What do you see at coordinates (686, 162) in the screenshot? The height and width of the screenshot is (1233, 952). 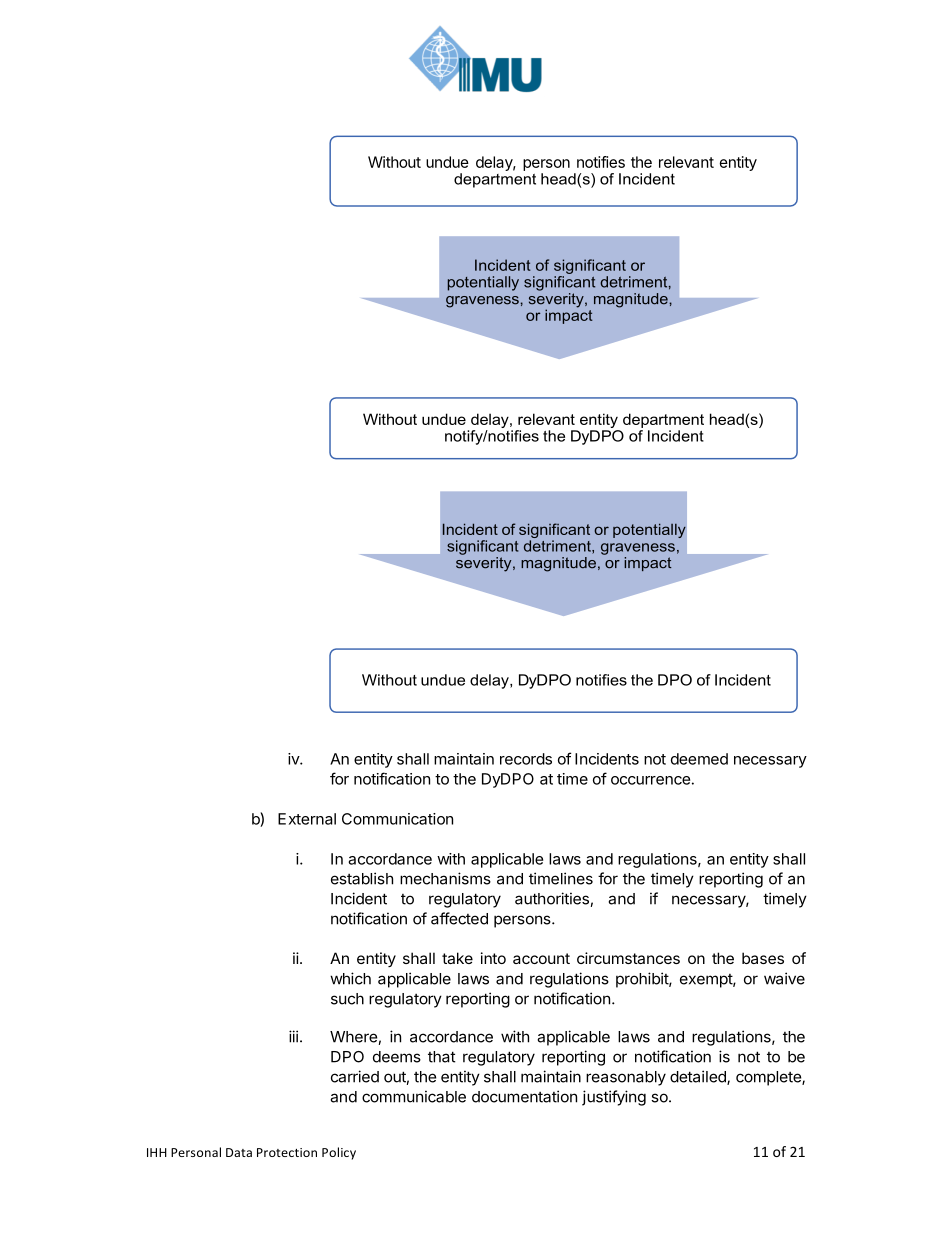 I see `relevant` at bounding box center [686, 162].
